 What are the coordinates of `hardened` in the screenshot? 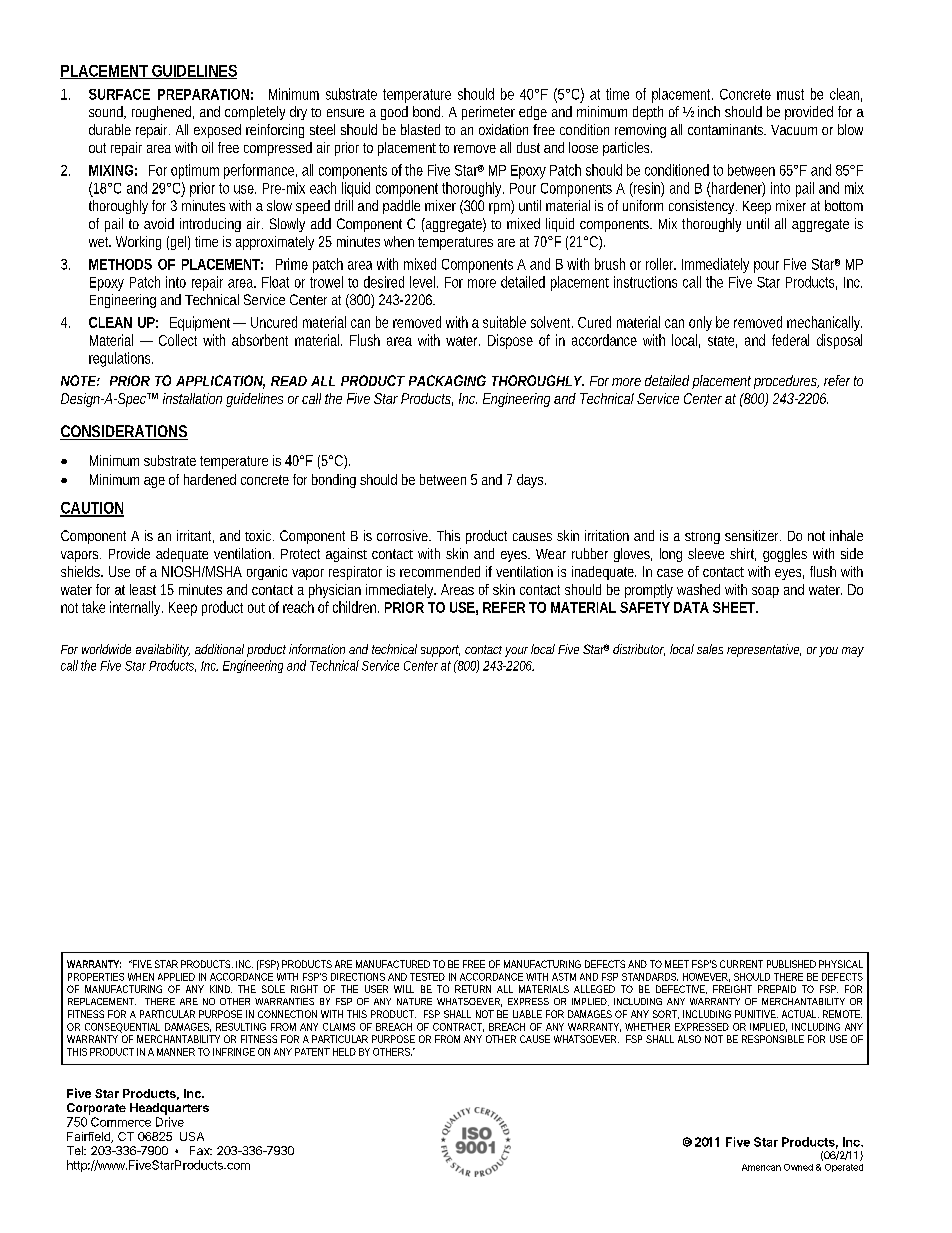 It's located at (210, 479).
